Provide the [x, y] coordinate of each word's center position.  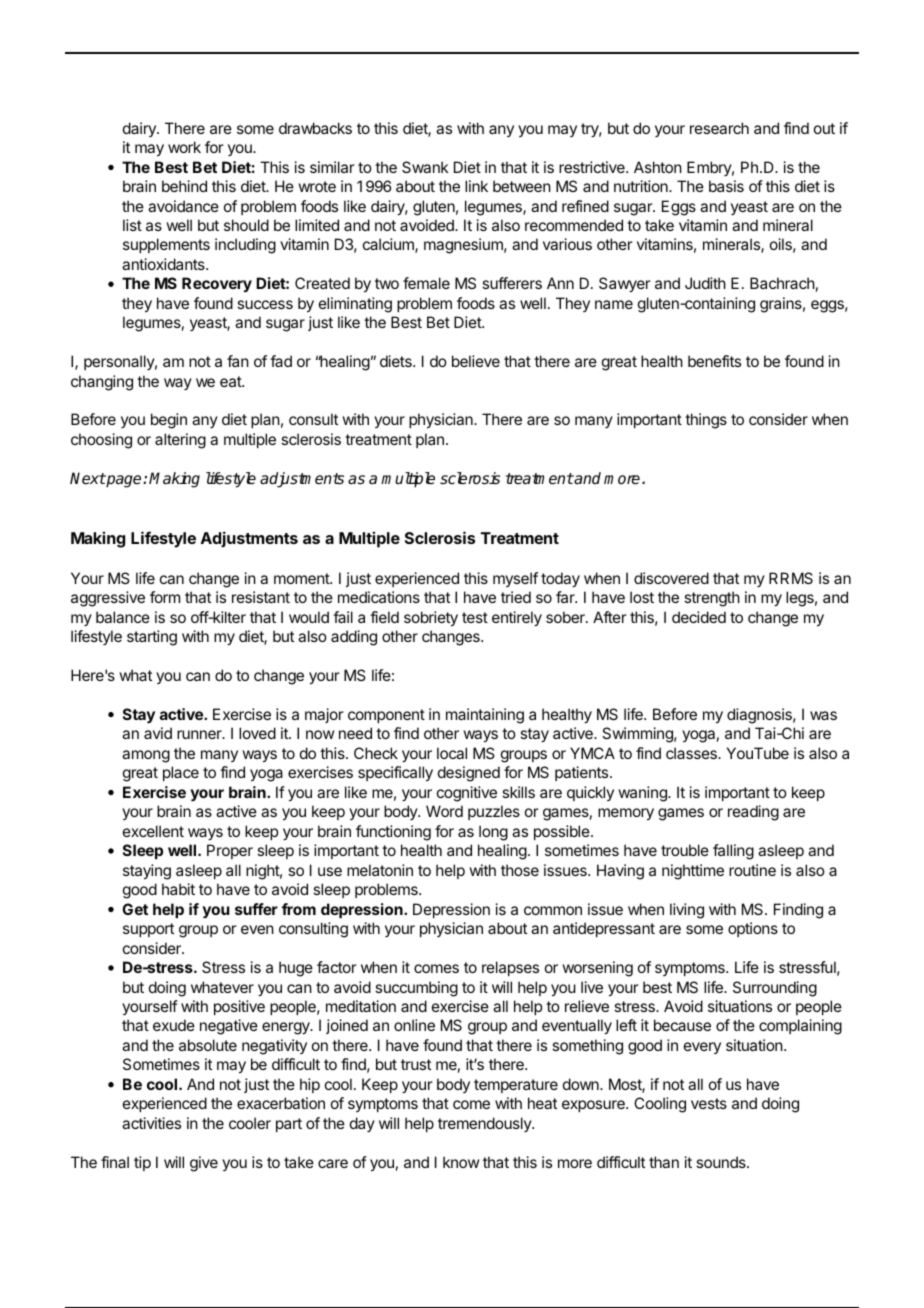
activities [151, 1123]
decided [699, 617]
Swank [425, 167]
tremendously [485, 1124]
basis [726, 186]
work [184, 147]
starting [152, 638]
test [475, 617]
